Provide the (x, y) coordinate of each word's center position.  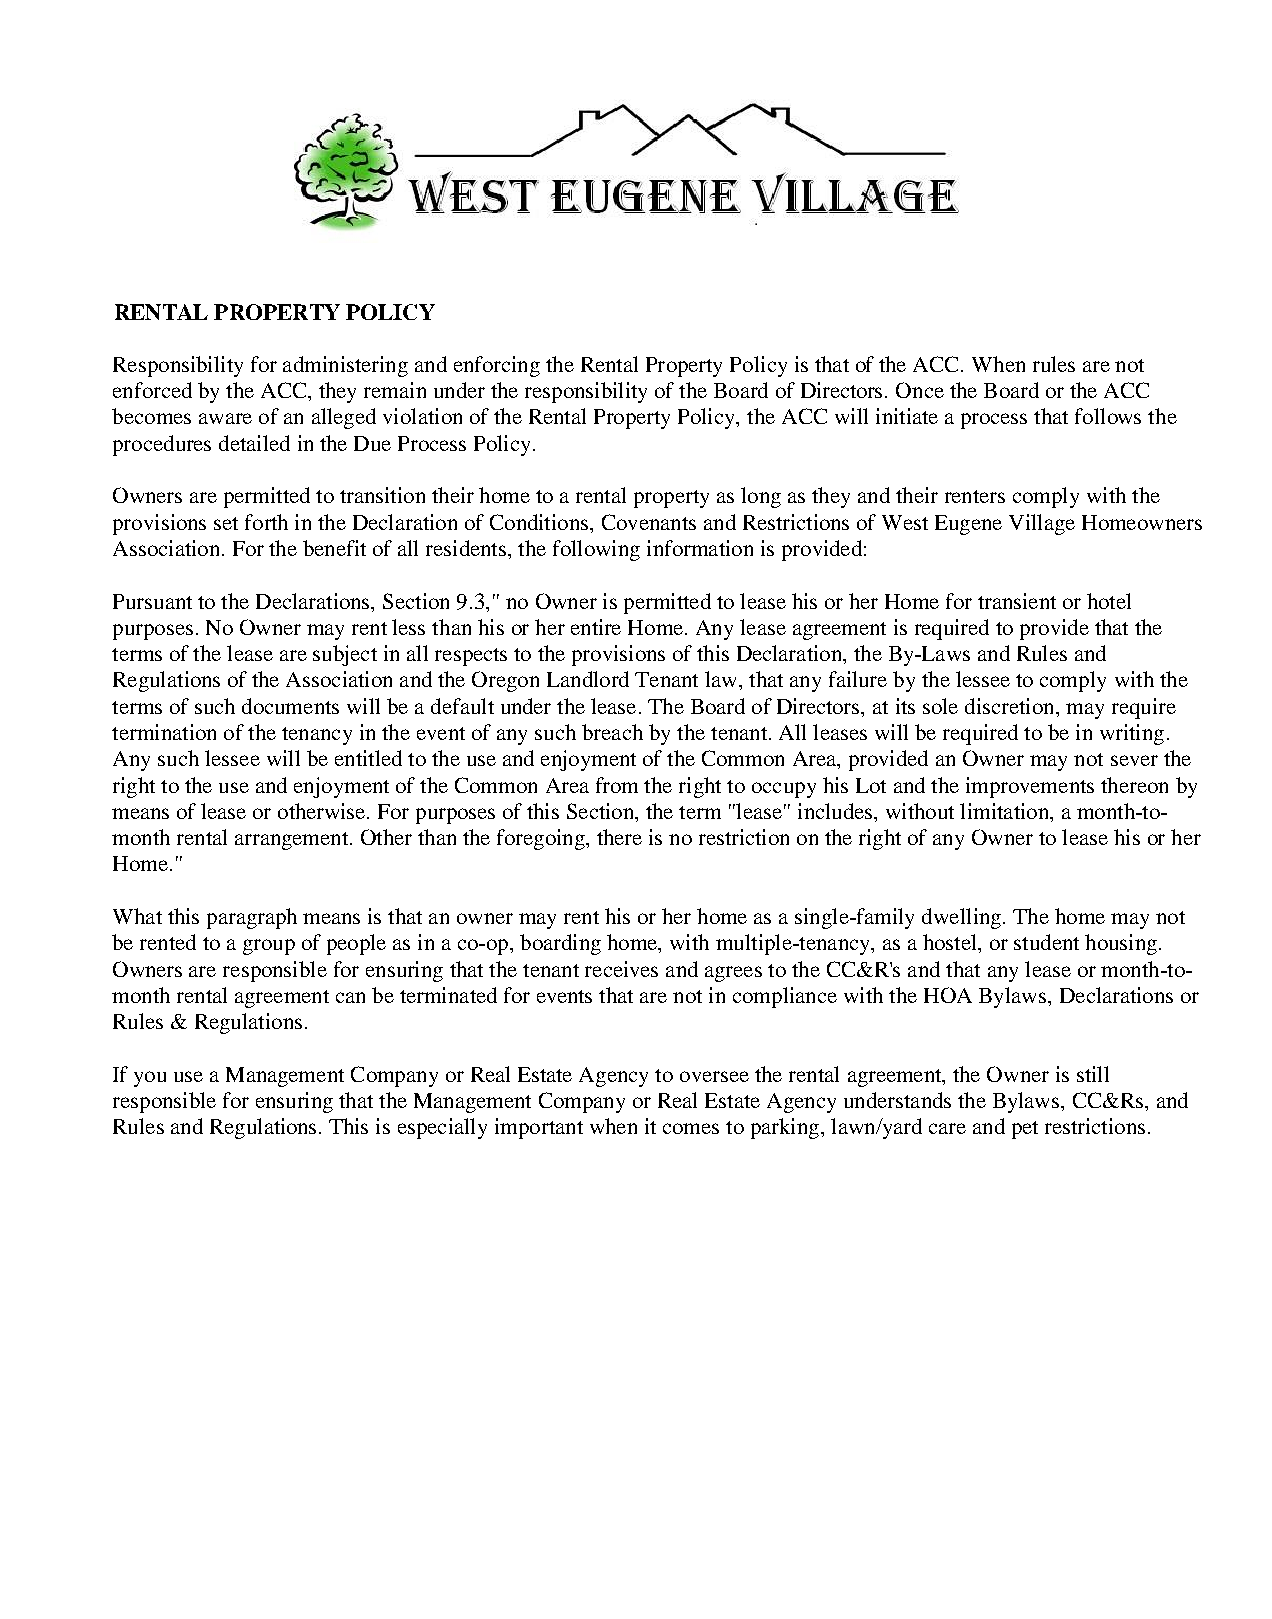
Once (920, 390)
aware (225, 418)
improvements (1030, 787)
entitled (368, 758)
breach (612, 732)
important (539, 1128)
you (150, 1079)
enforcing (497, 366)
